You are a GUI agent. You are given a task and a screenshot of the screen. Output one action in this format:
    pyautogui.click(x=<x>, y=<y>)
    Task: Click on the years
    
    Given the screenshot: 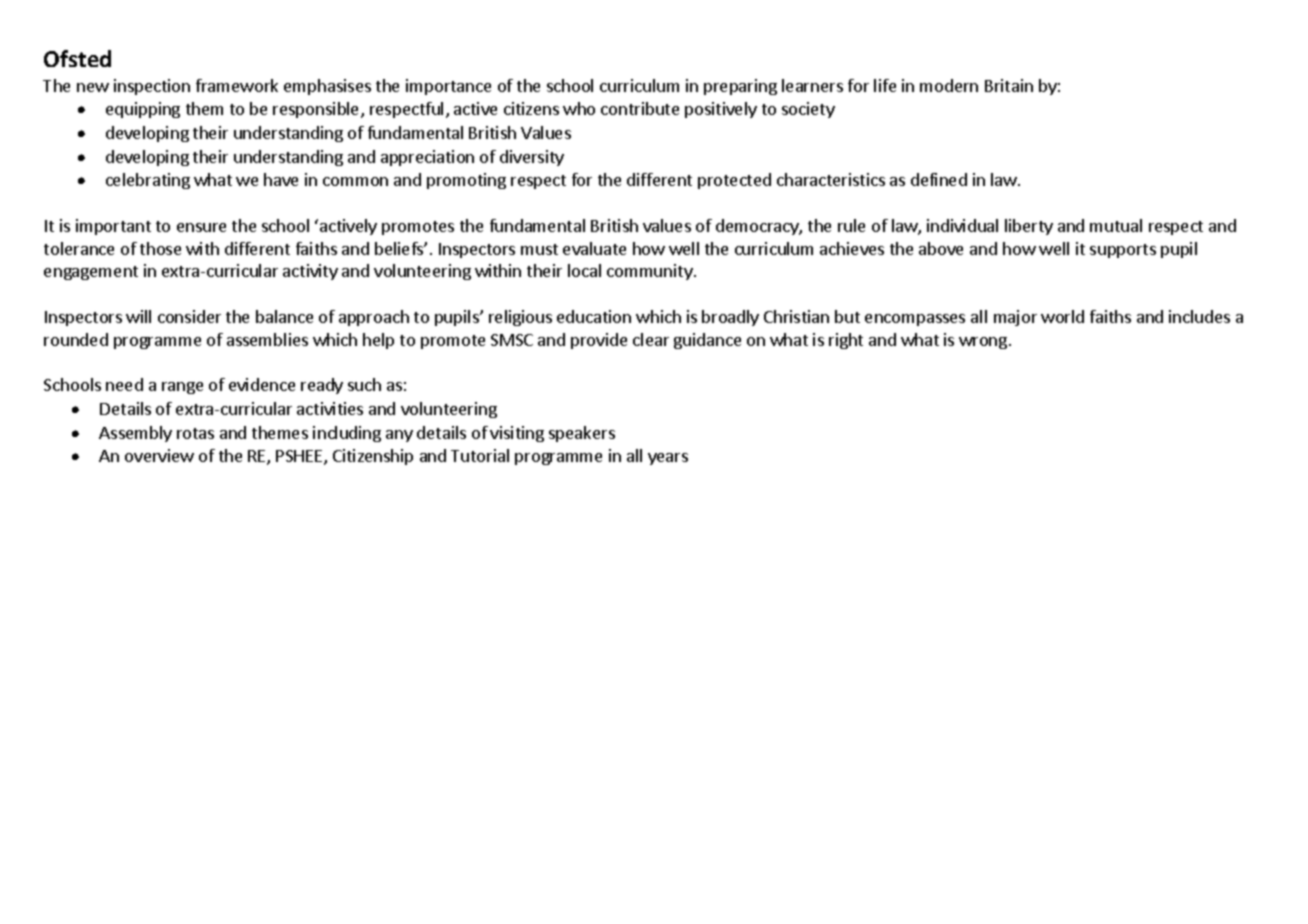 What is the action you would take?
    pyautogui.click(x=668, y=459)
